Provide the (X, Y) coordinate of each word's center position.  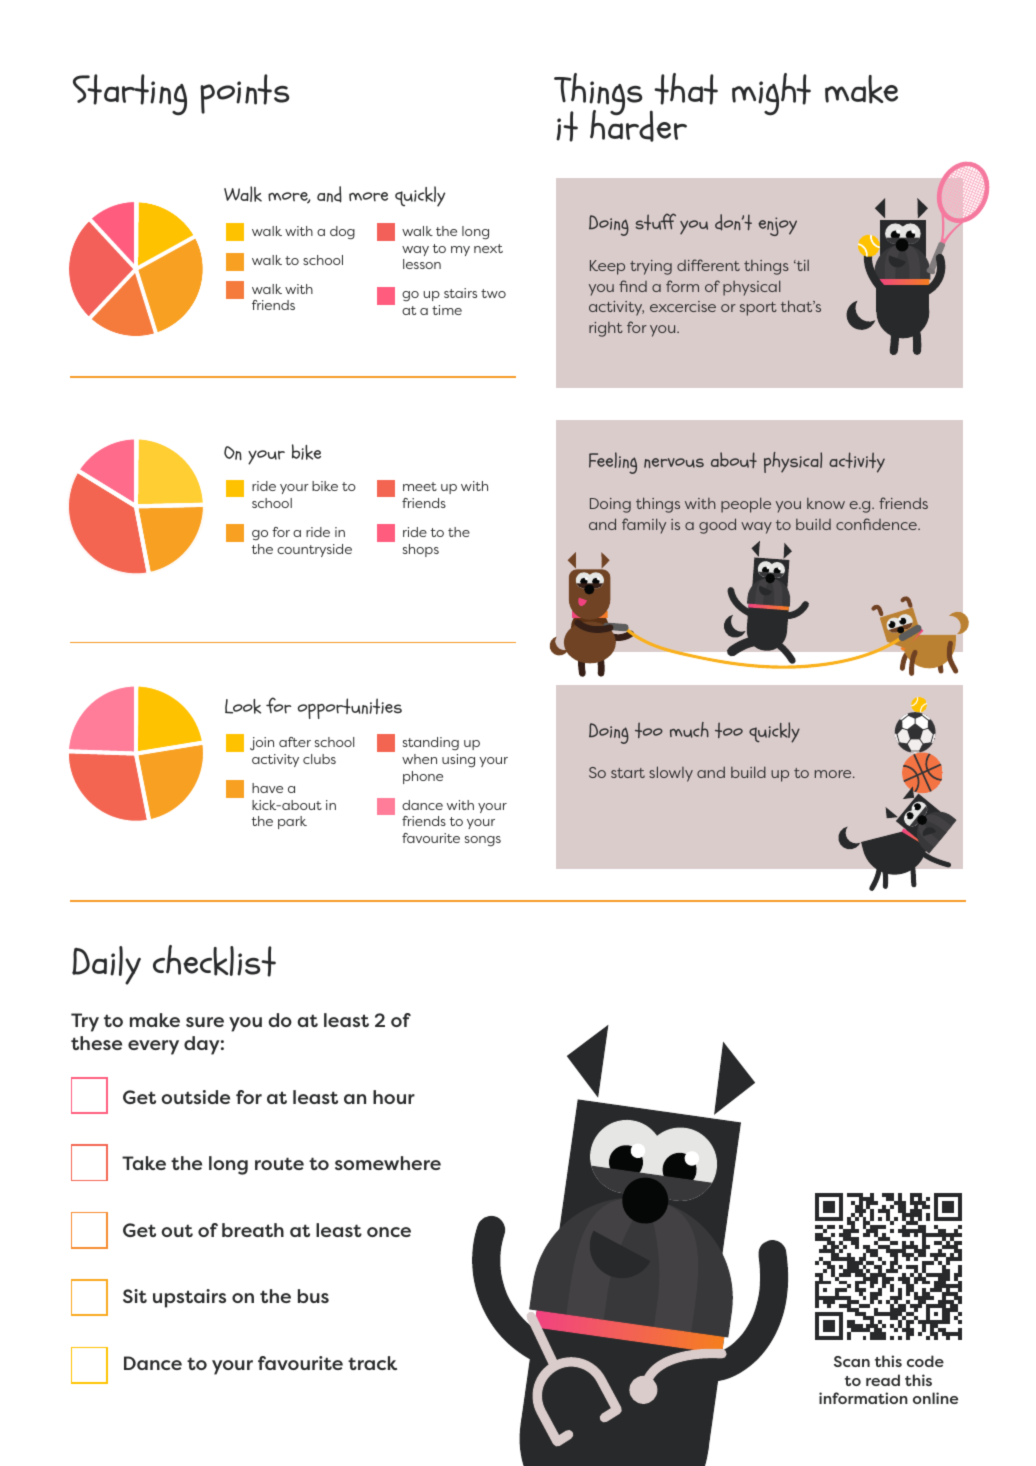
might (771, 94)
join (262, 744)
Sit (135, 1296)
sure (205, 1022)
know (826, 503)
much (689, 730)
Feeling (613, 463)
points (245, 94)
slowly (671, 774)
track (372, 1363)
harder (638, 124)
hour (394, 1097)
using (458, 761)
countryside (314, 550)
